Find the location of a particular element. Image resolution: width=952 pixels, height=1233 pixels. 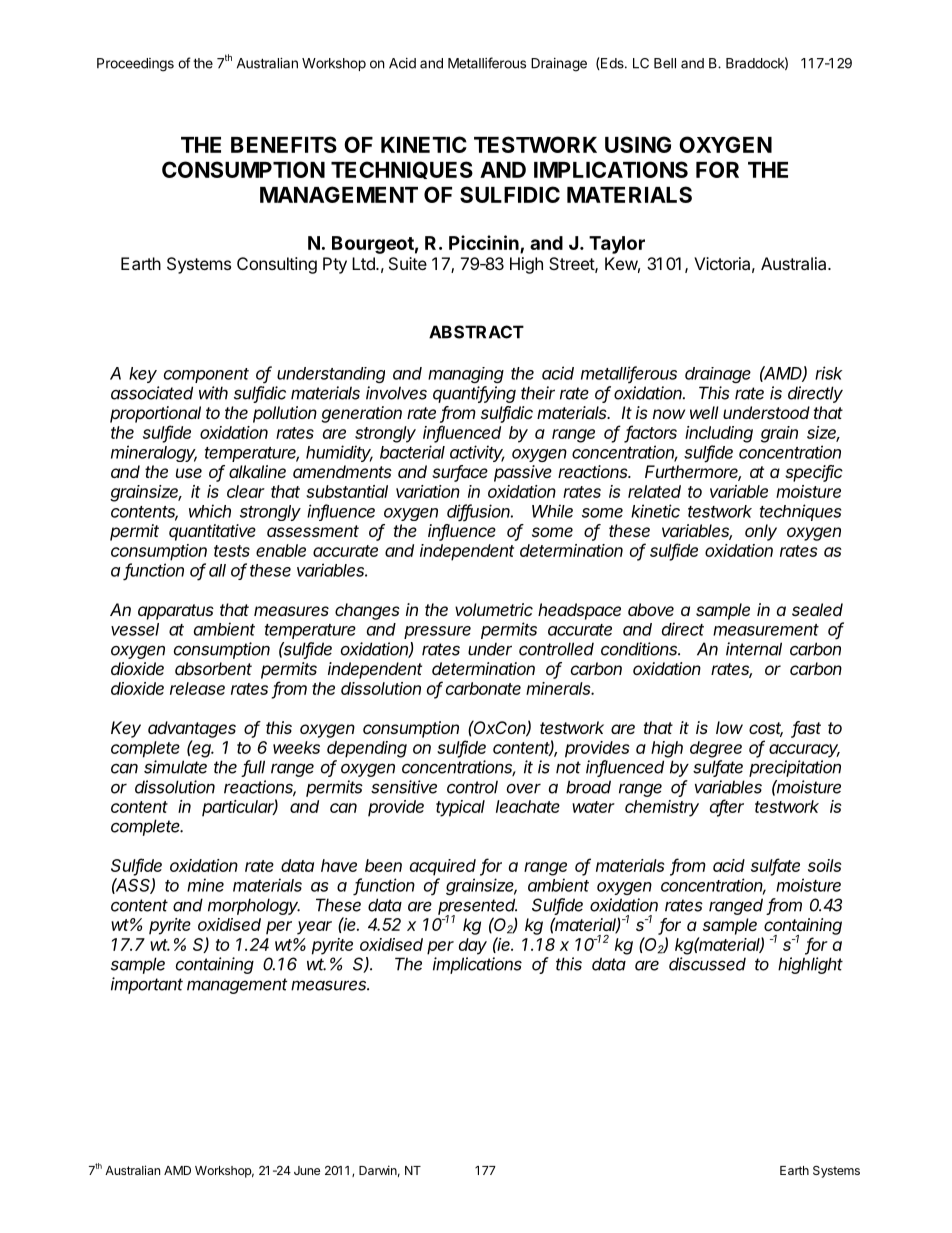

presented is located at coordinates (477, 907).
